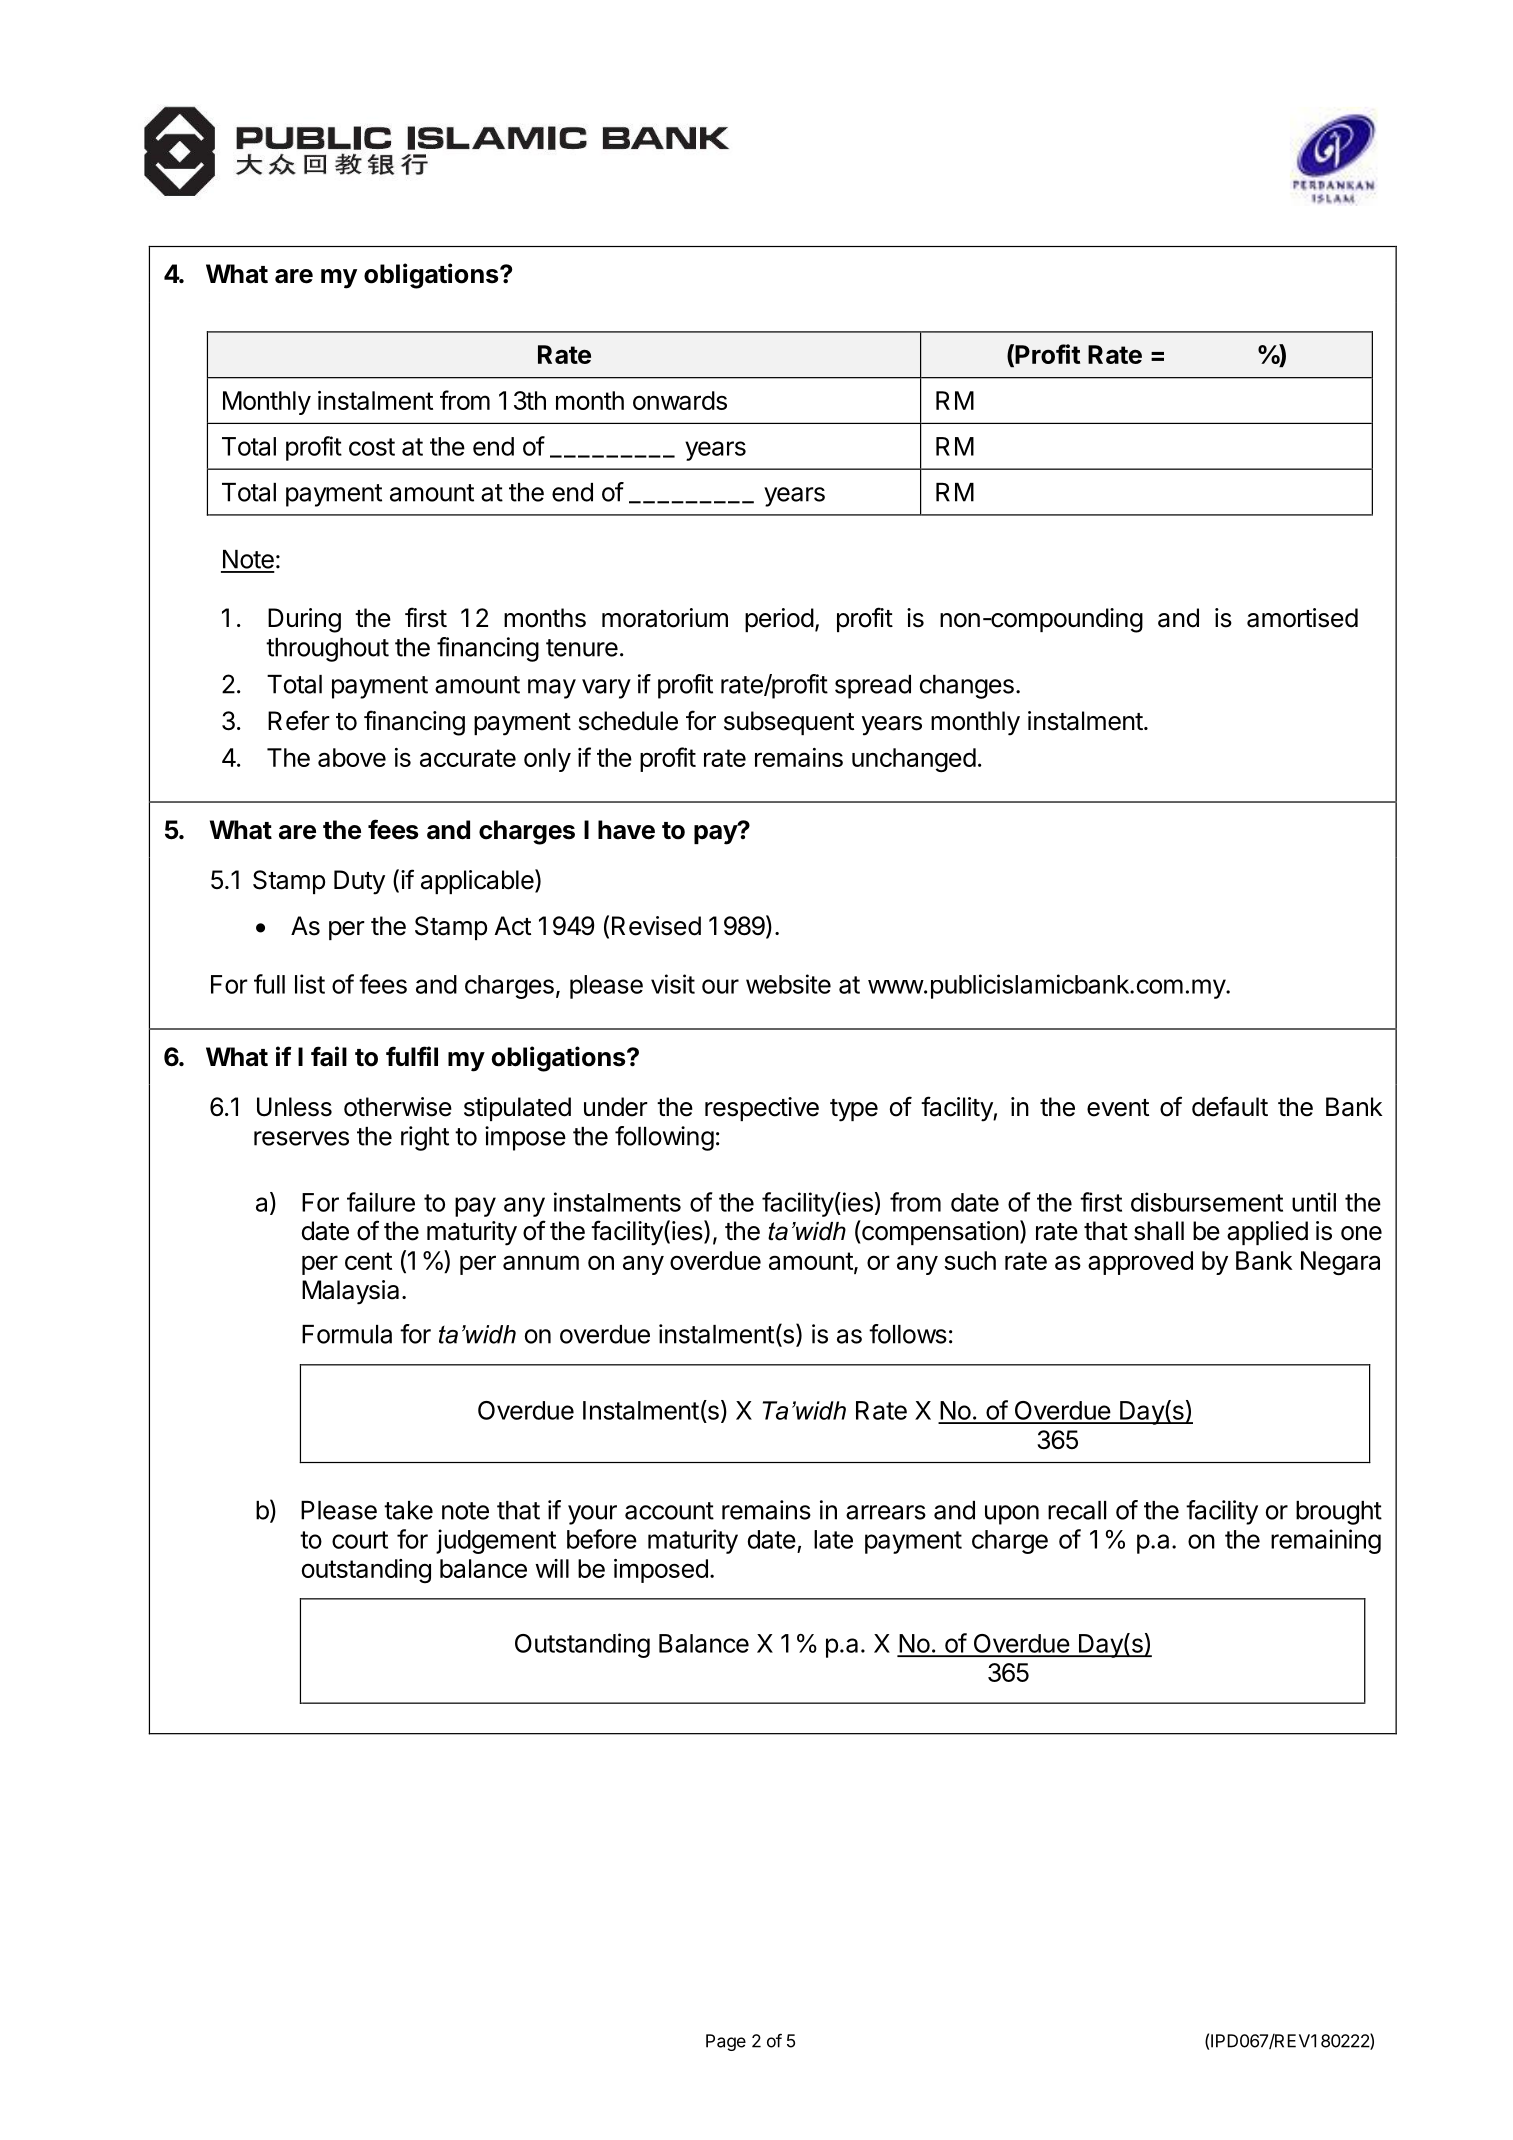 This screenshot has width=1513, height=2140. I want to click on approved, so click(1140, 1263).
